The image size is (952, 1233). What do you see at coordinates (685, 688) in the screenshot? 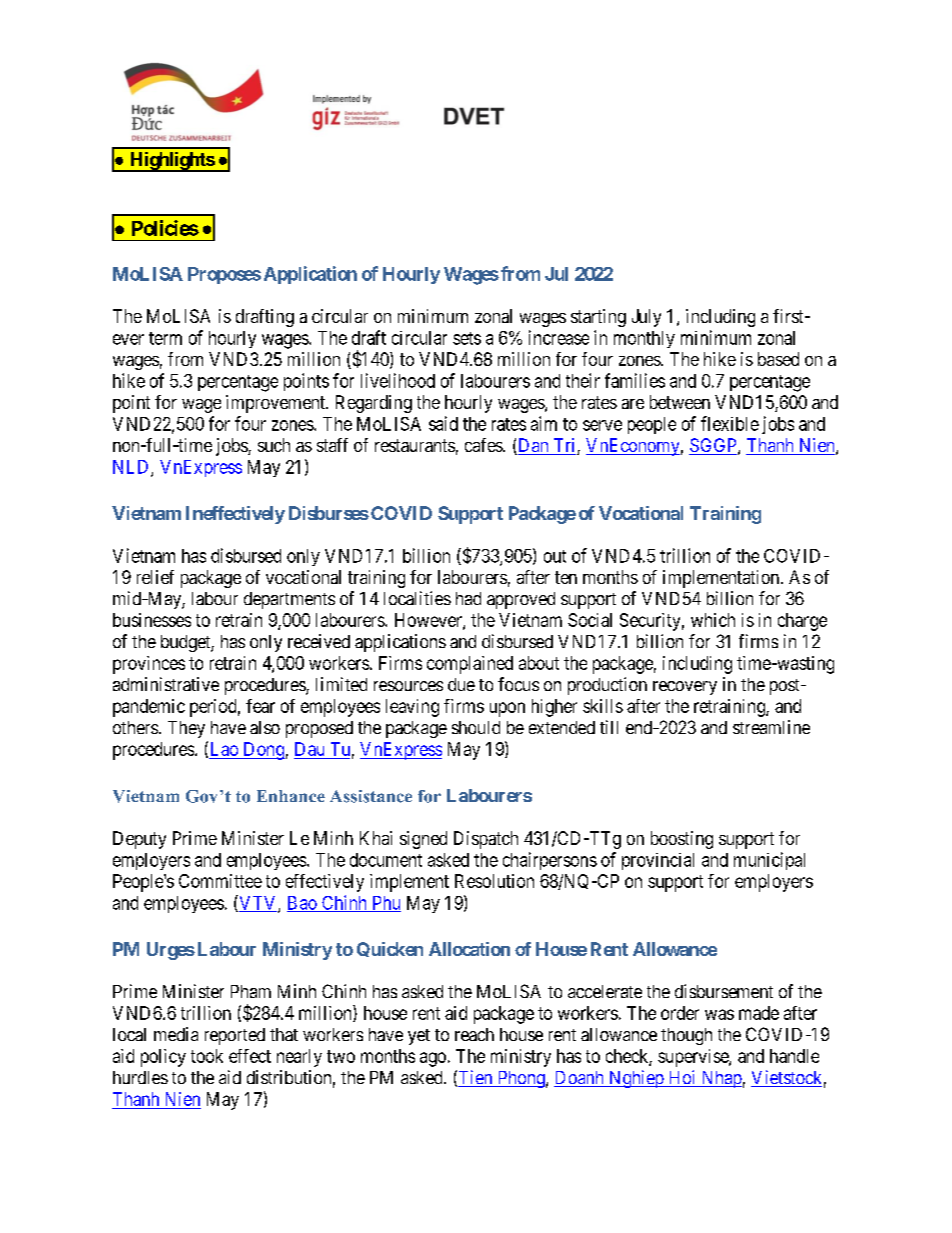
I see `recovery` at bounding box center [685, 688].
